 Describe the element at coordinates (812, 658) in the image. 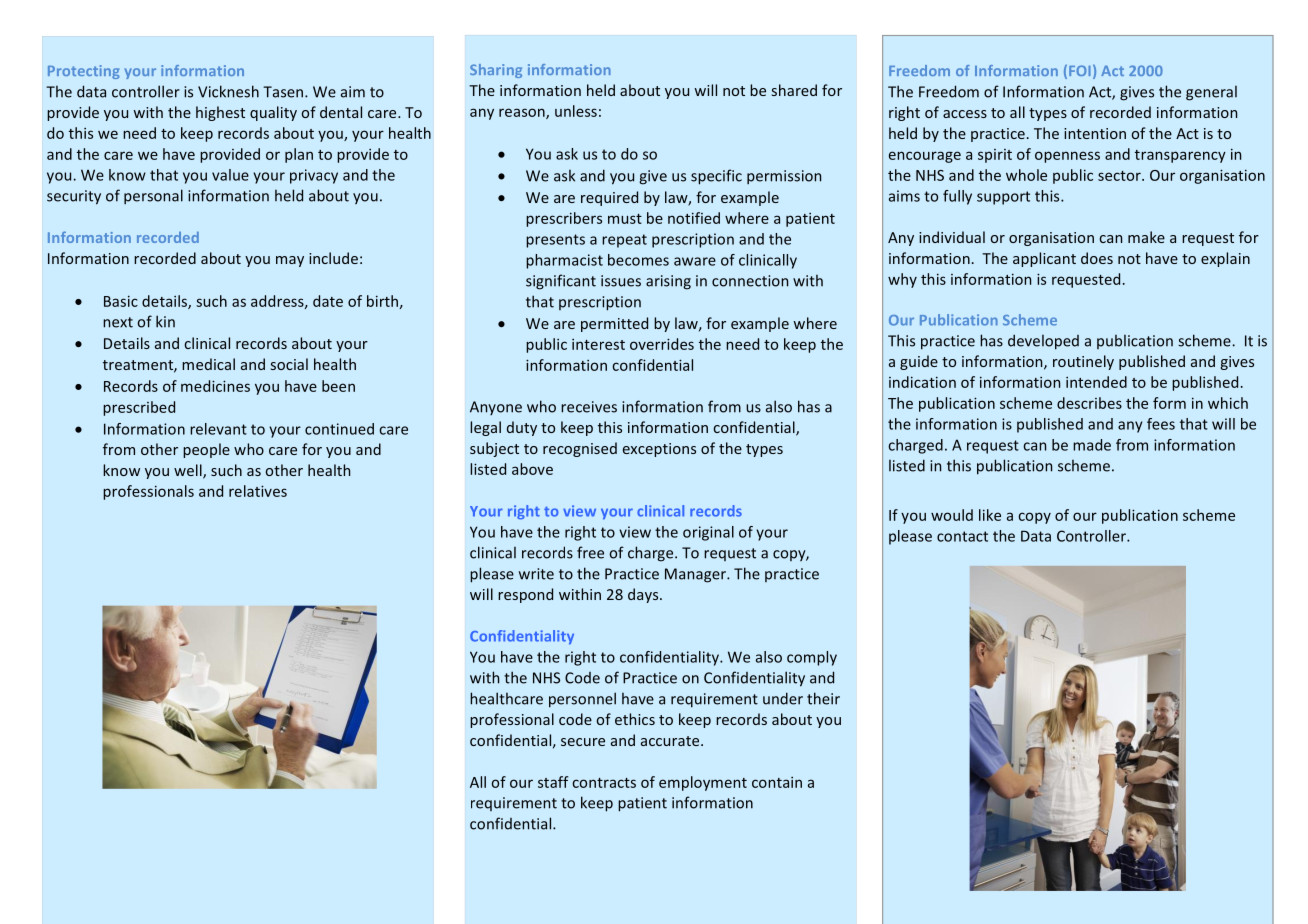

I see `comply` at that location.
